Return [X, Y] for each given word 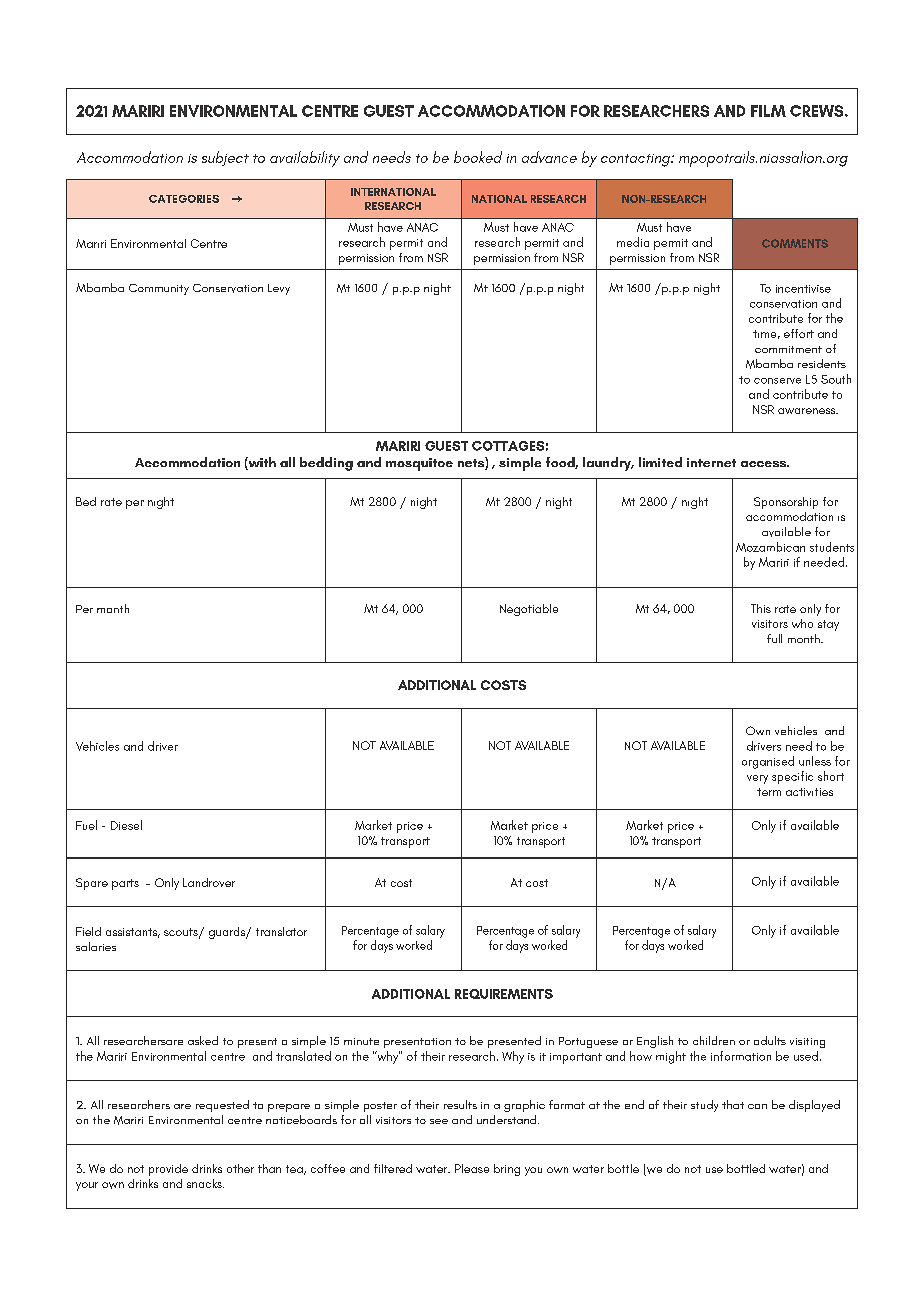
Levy [279, 289]
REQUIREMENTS [504, 994]
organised [768, 762]
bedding [326, 464]
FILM [768, 111]
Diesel [126, 825]
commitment [788, 349]
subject [225, 158]
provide [168, 1170]
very [757, 779]
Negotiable [529, 610]
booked [478, 157]
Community [159, 289]
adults [770, 1040]
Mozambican [770, 547]
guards [228, 933]
